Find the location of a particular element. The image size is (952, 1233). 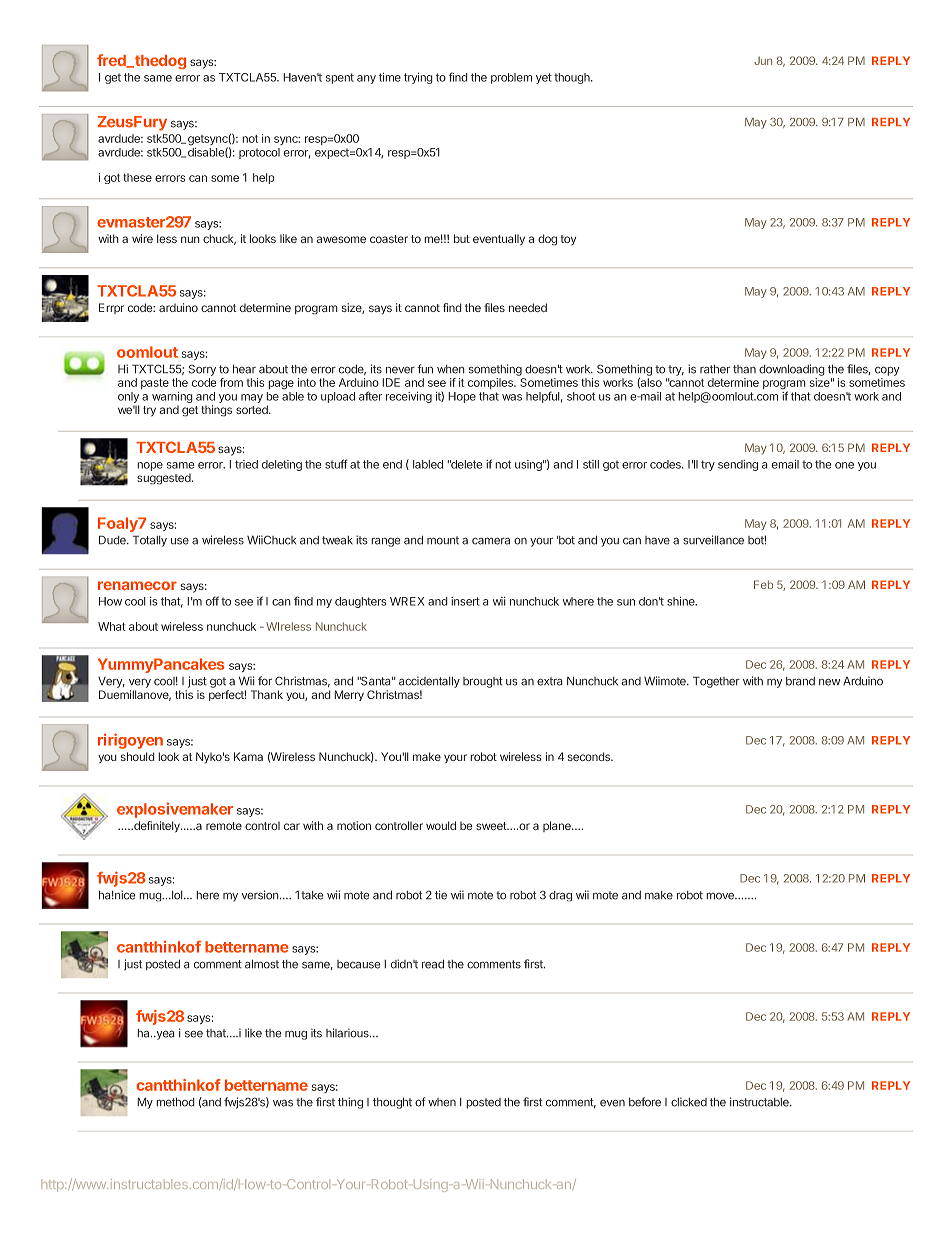

method is located at coordinates (175, 1102).
